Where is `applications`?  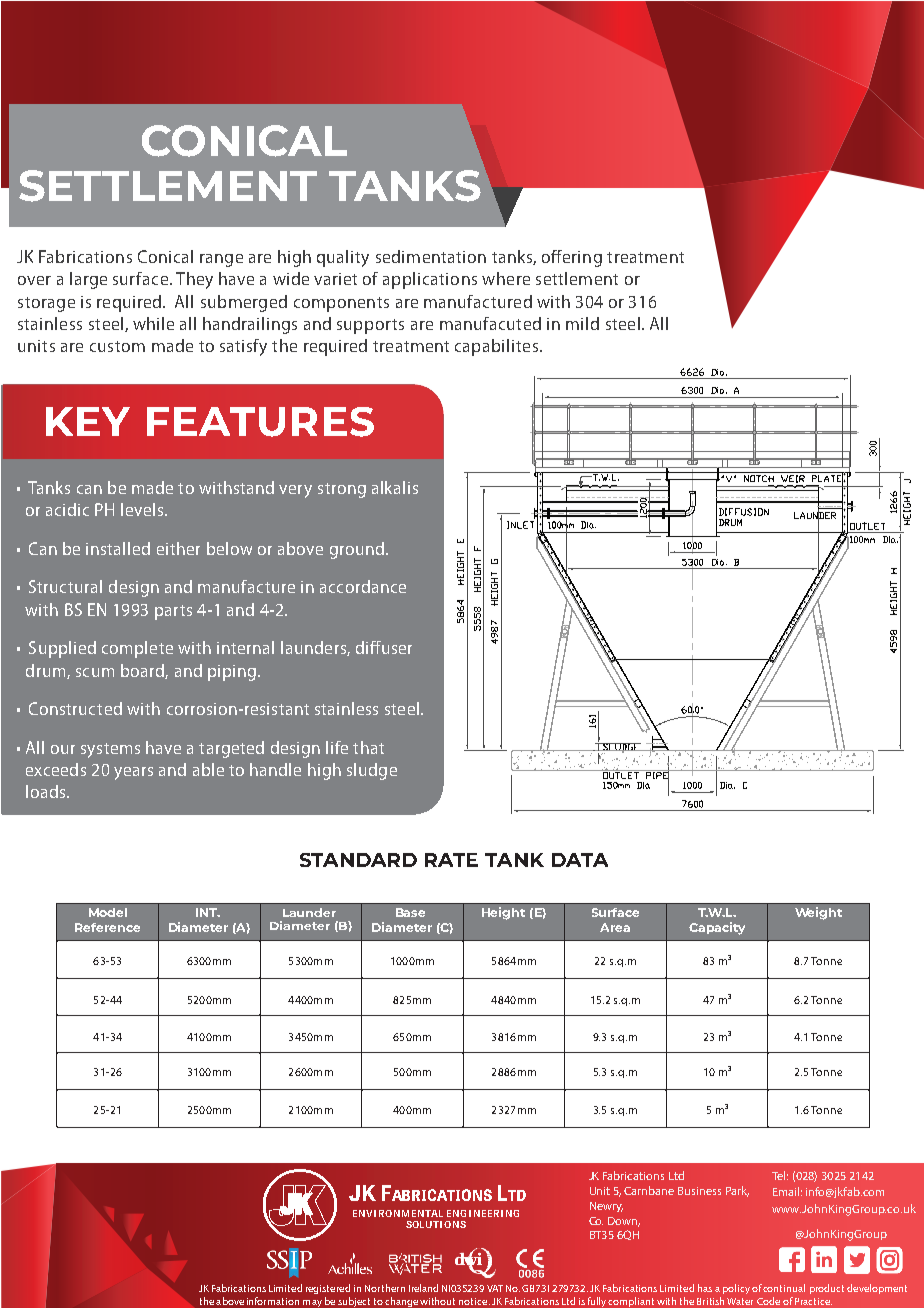
applications is located at coordinates (430, 280).
